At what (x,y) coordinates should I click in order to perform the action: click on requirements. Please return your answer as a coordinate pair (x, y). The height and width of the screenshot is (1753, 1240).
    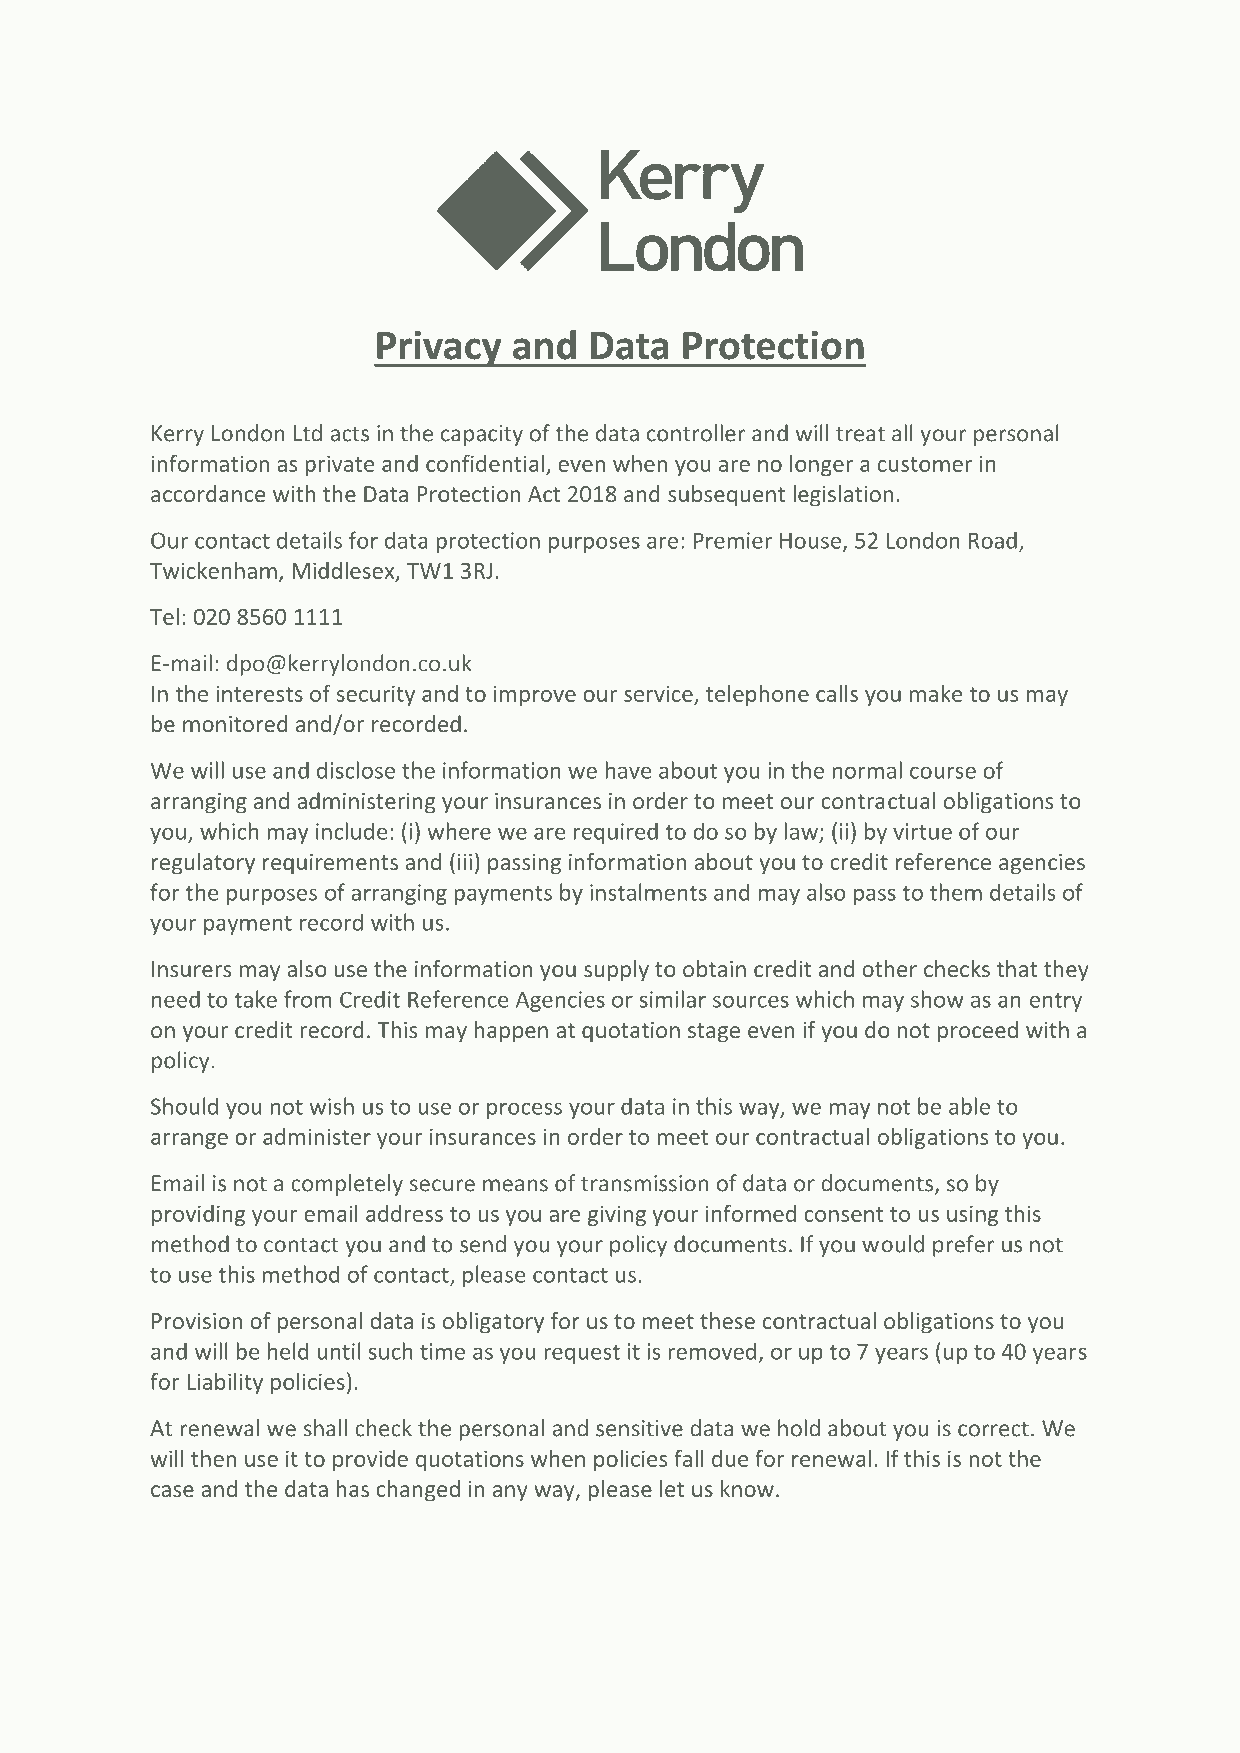
    Looking at the image, I should click on (330, 864).
